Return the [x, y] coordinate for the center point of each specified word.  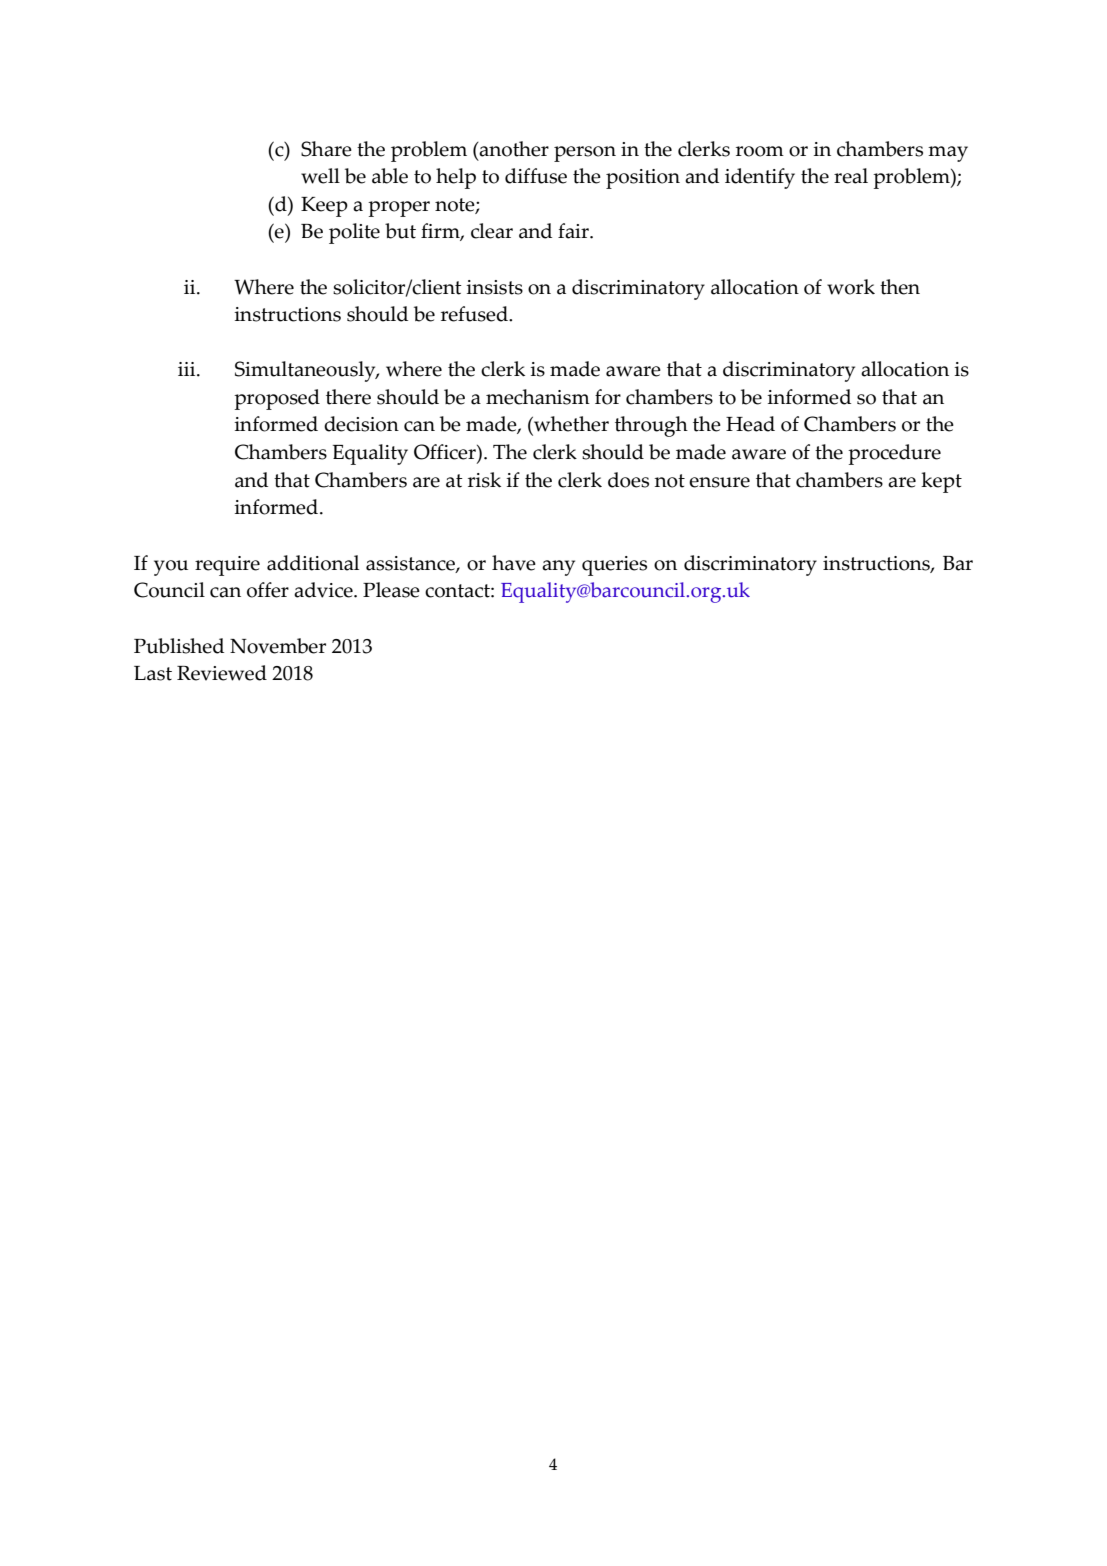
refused [475, 314]
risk [484, 480]
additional [313, 563]
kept [941, 482]
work [851, 287]
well [320, 176]
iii [188, 369]
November [278, 646]
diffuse [536, 176]
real [851, 176]
